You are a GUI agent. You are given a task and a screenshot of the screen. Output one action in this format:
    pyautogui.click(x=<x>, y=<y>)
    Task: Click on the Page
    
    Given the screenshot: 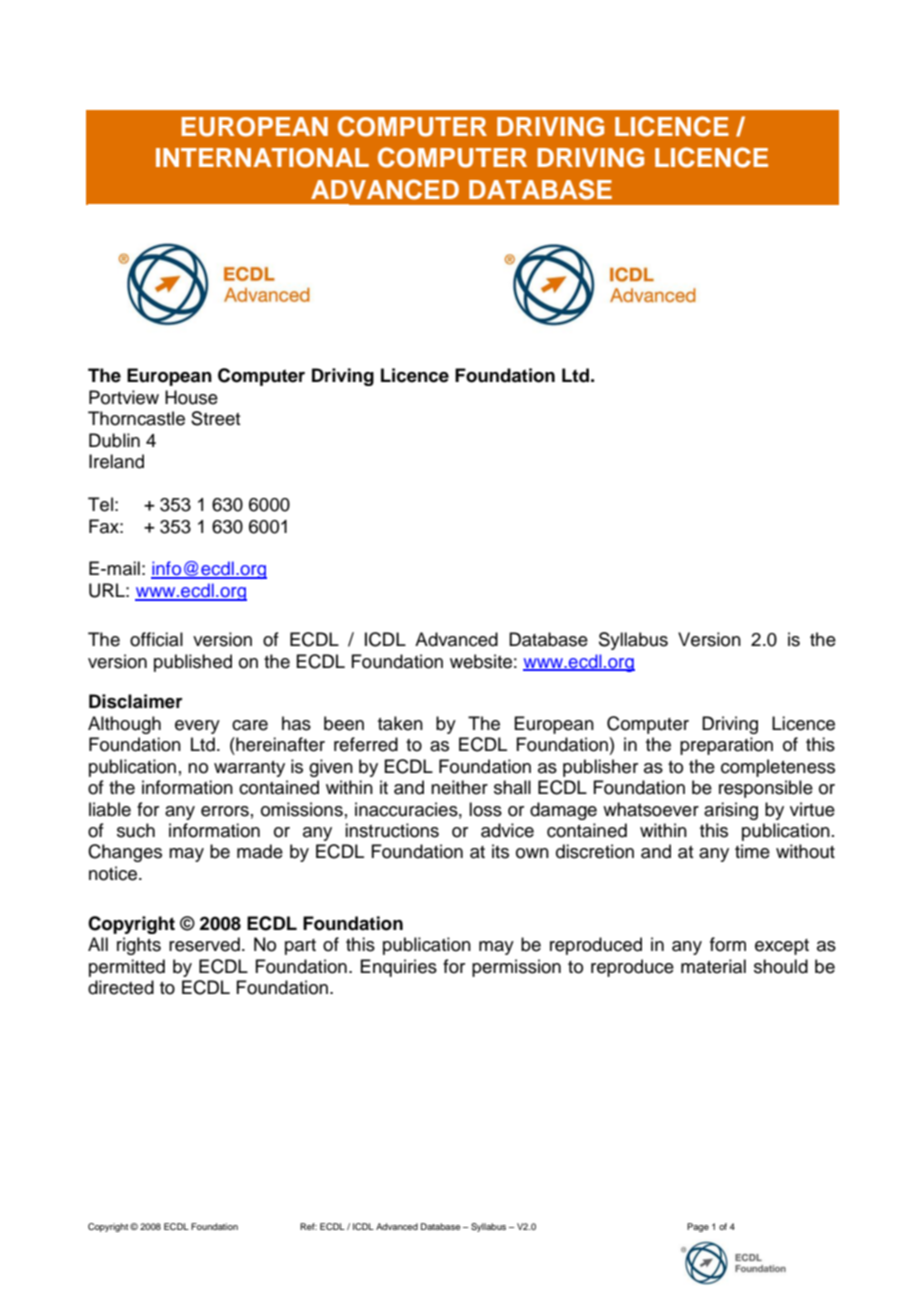 What is the action you would take?
    pyautogui.click(x=698, y=1227)
